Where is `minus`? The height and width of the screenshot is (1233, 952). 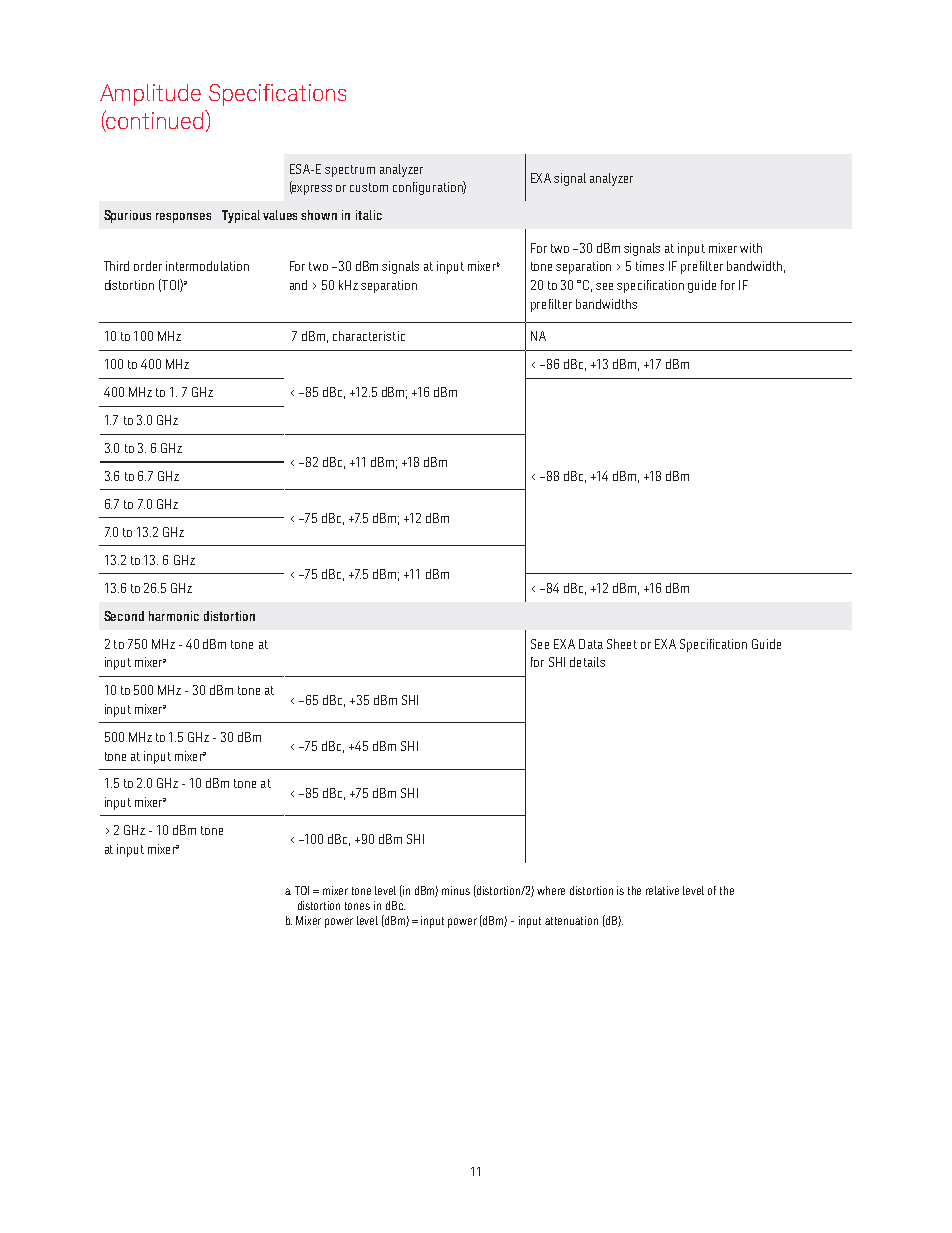 minus is located at coordinates (456, 890).
